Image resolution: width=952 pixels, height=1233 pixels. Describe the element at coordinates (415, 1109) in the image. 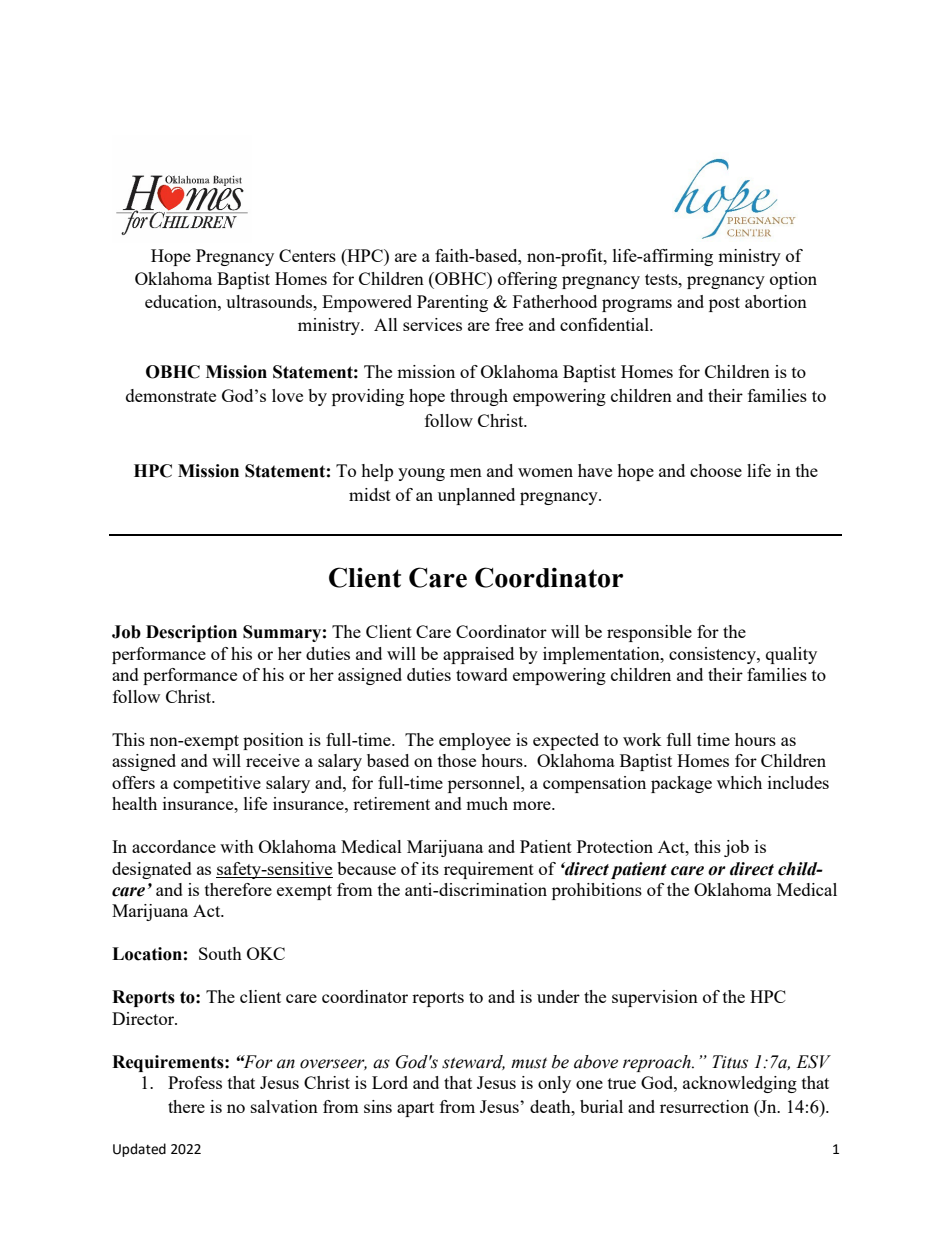

I see `apart` at that location.
